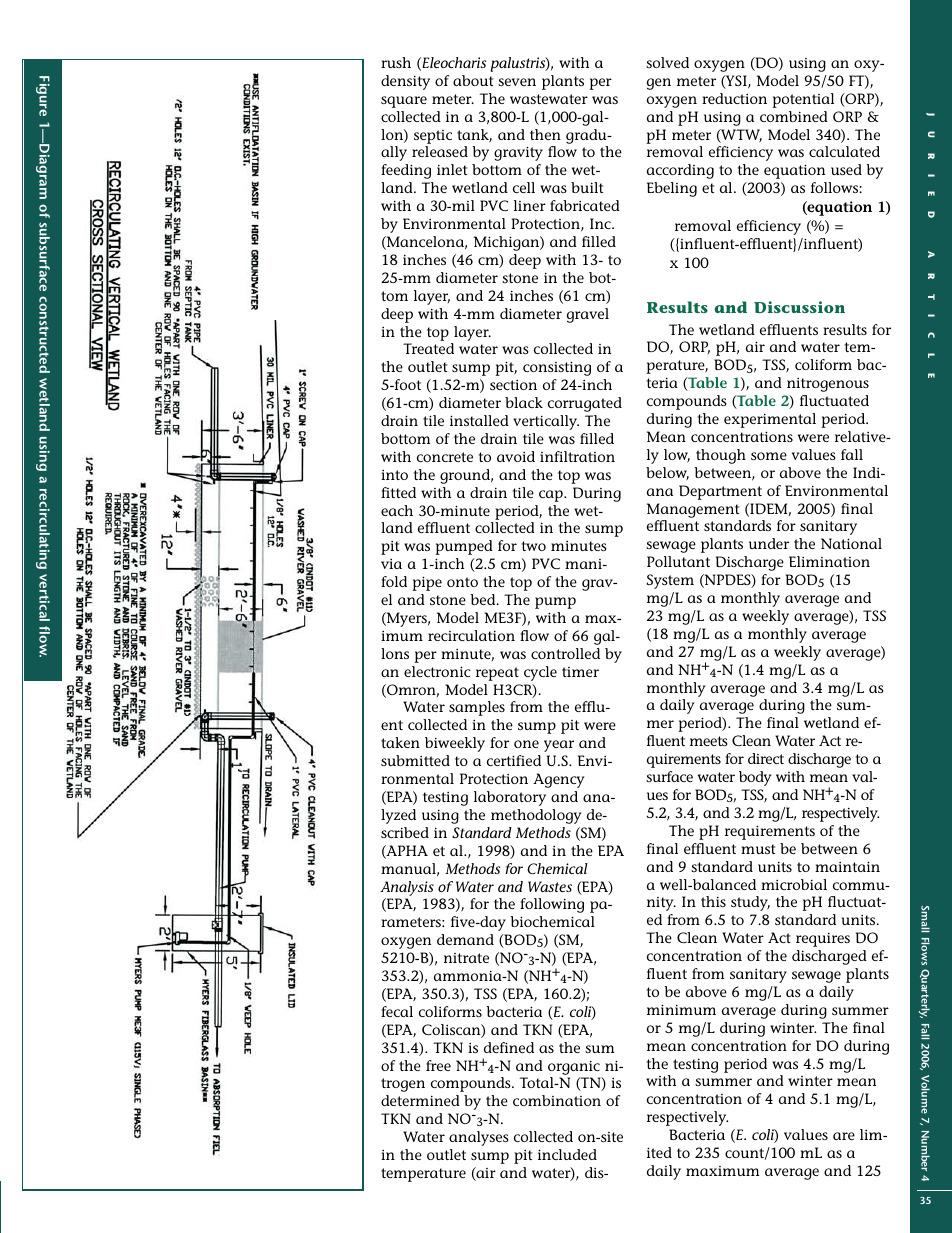  Describe the element at coordinates (428, 348) in the screenshot. I see `Treated` at that location.
